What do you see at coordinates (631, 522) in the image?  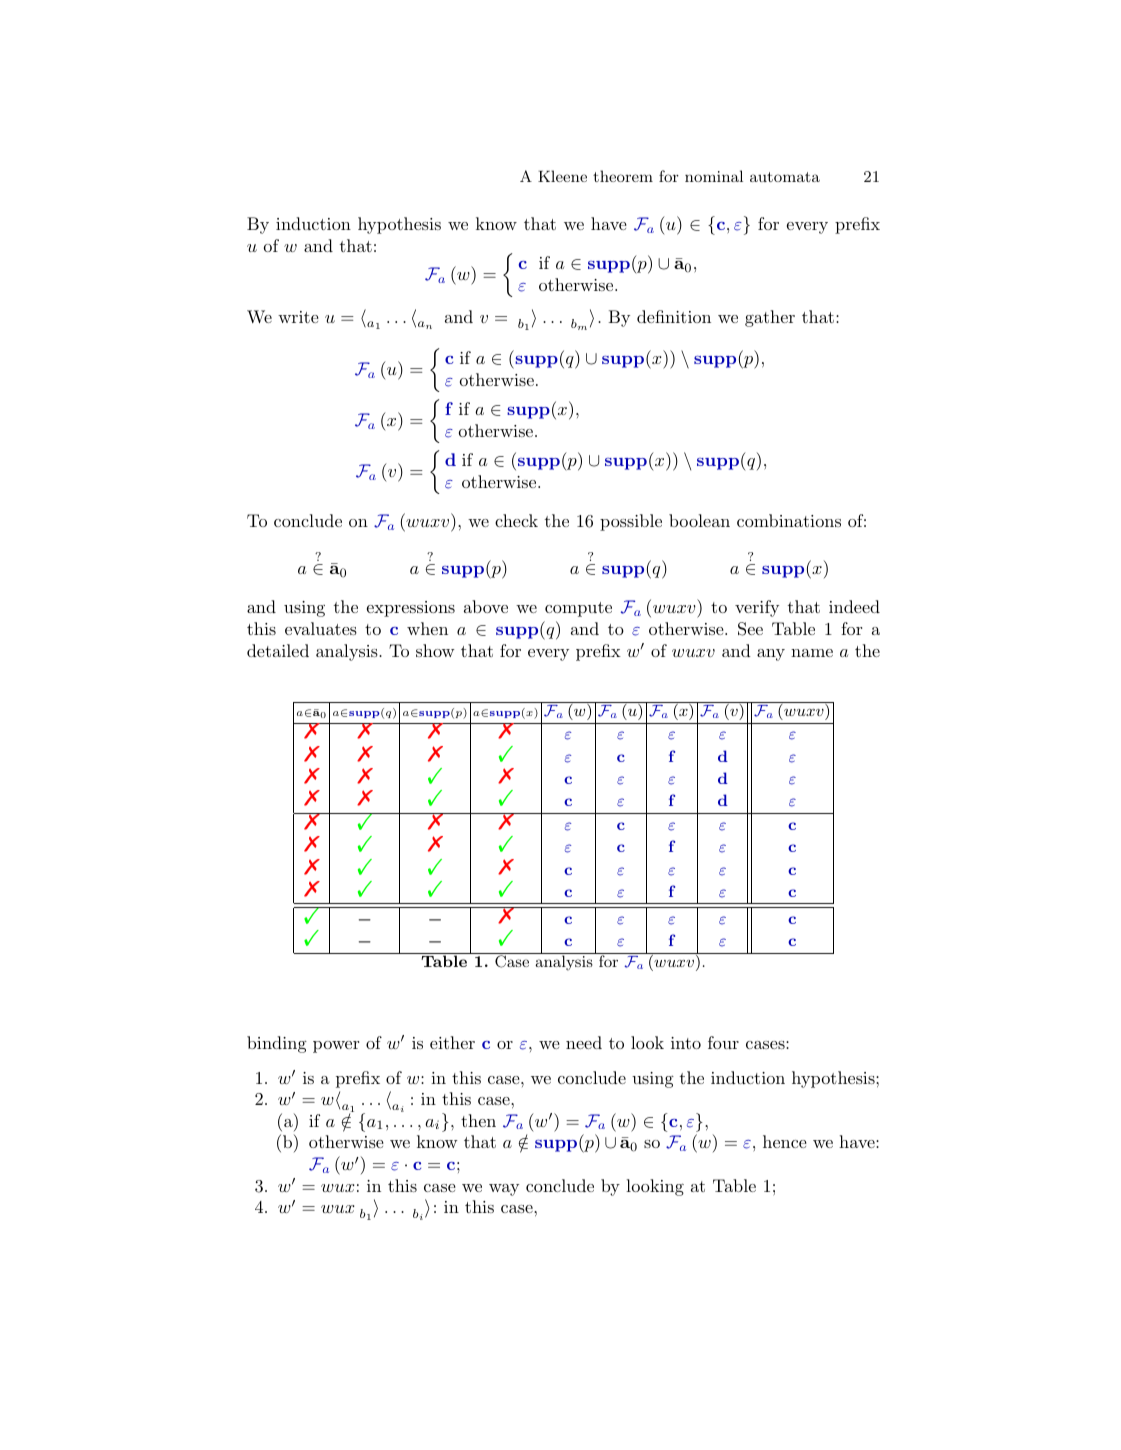 I see `possible` at bounding box center [631, 522].
